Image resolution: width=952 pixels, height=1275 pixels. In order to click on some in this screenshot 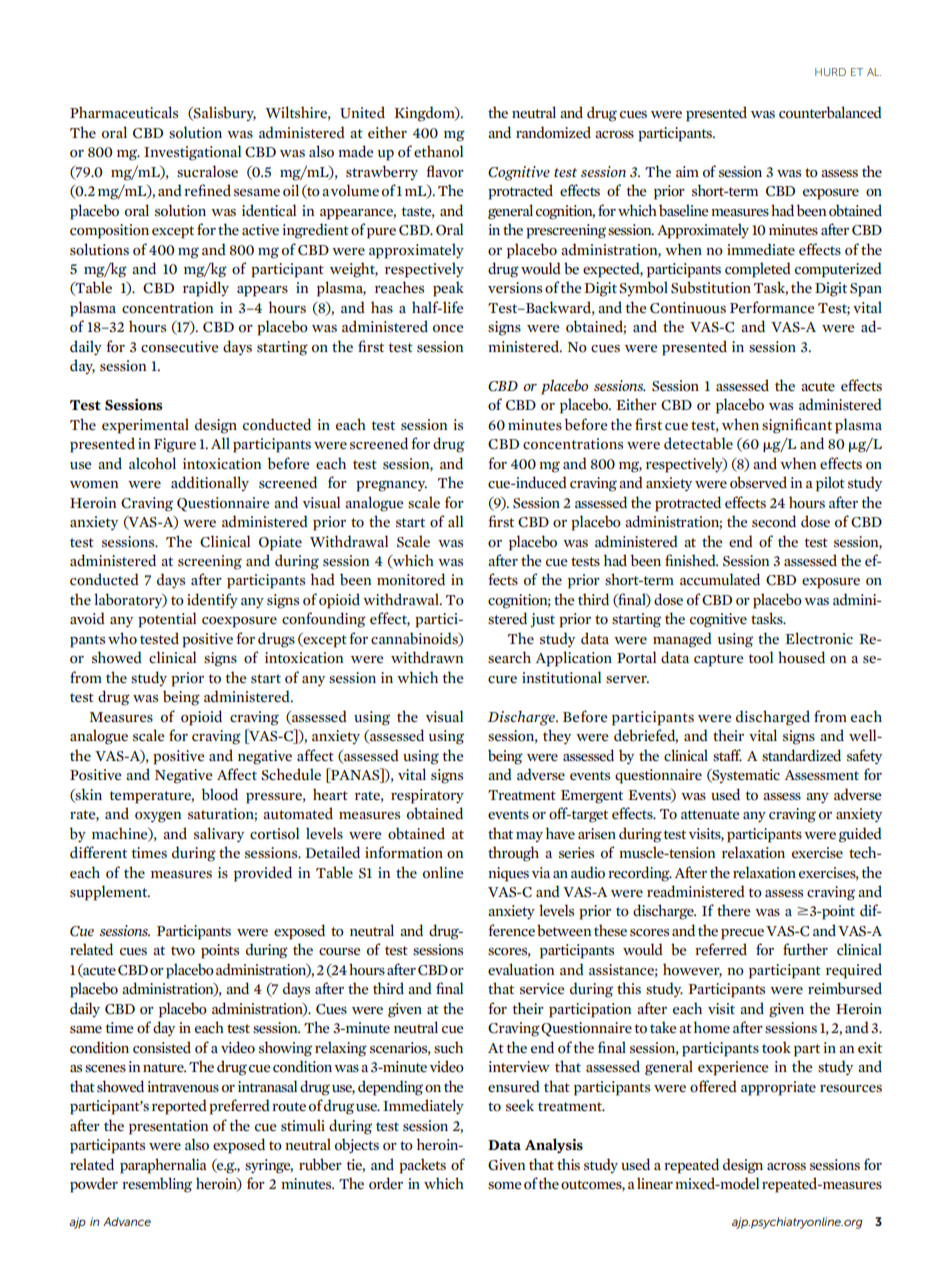, I will do `click(505, 1186)`.
